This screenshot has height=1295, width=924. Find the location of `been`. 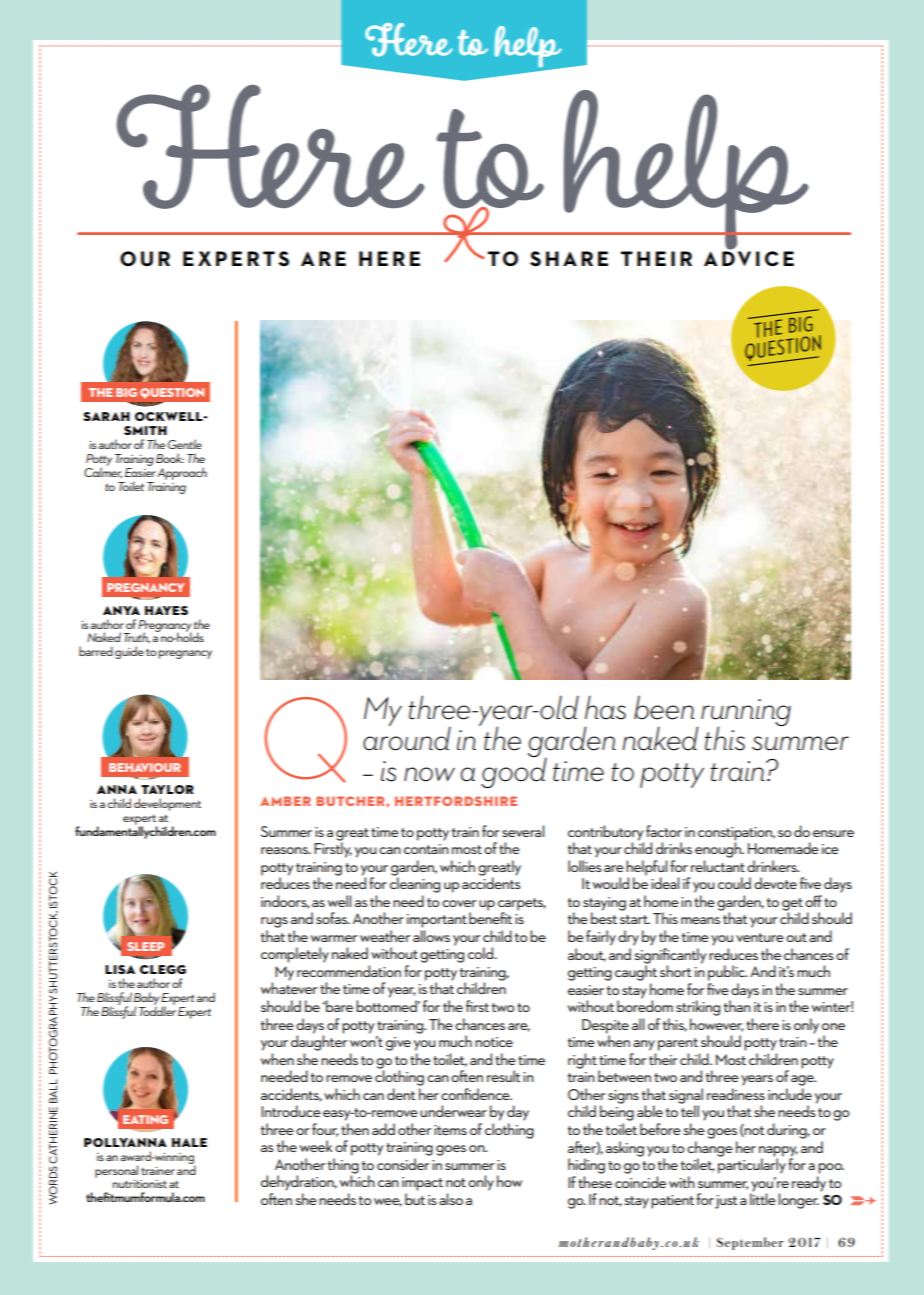

been is located at coordinates (664, 707).
